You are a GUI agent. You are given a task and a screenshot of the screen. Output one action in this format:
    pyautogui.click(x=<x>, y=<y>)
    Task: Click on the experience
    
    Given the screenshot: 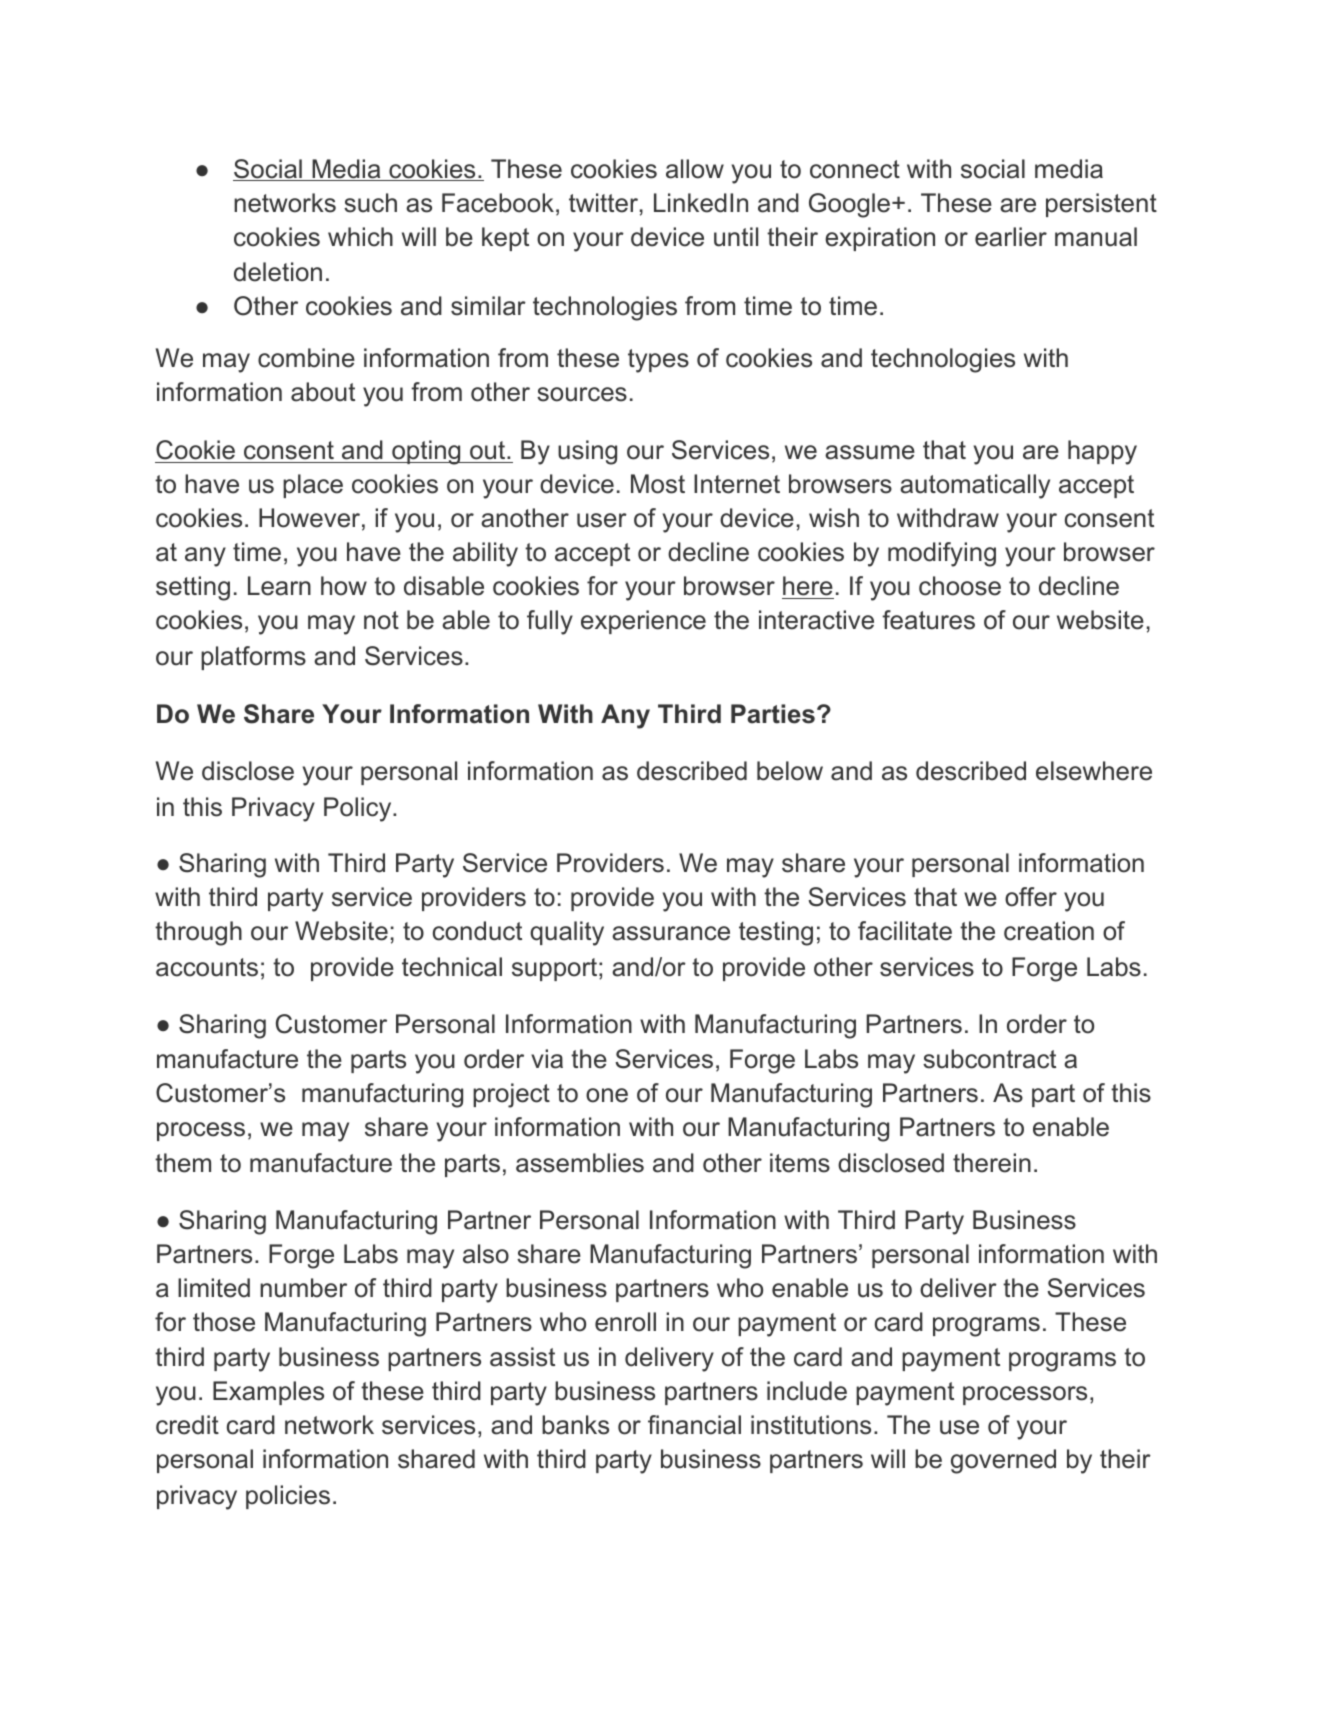 What is the action you would take?
    pyautogui.click(x=643, y=622)
